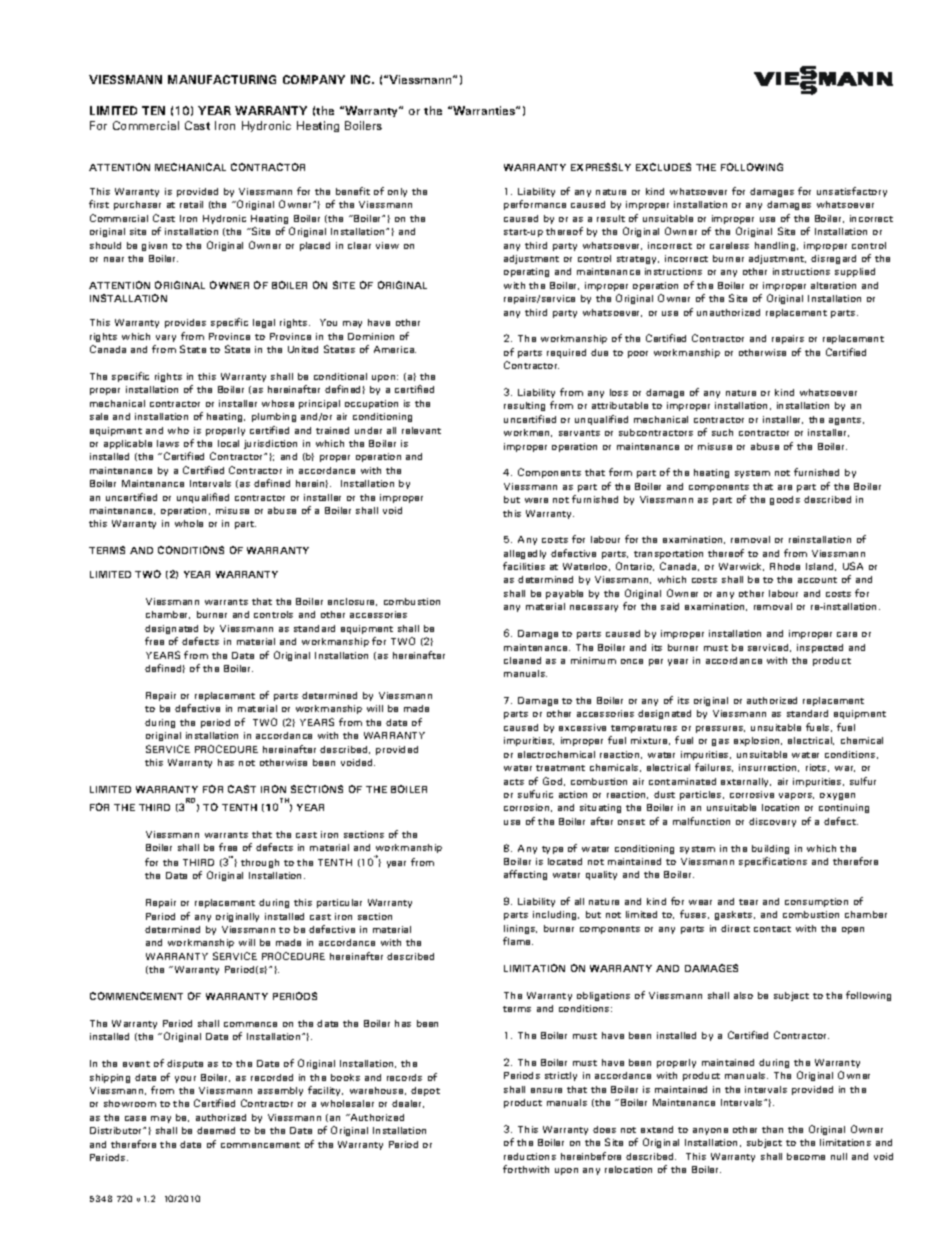  I want to click on than, so click(772, 1129).
